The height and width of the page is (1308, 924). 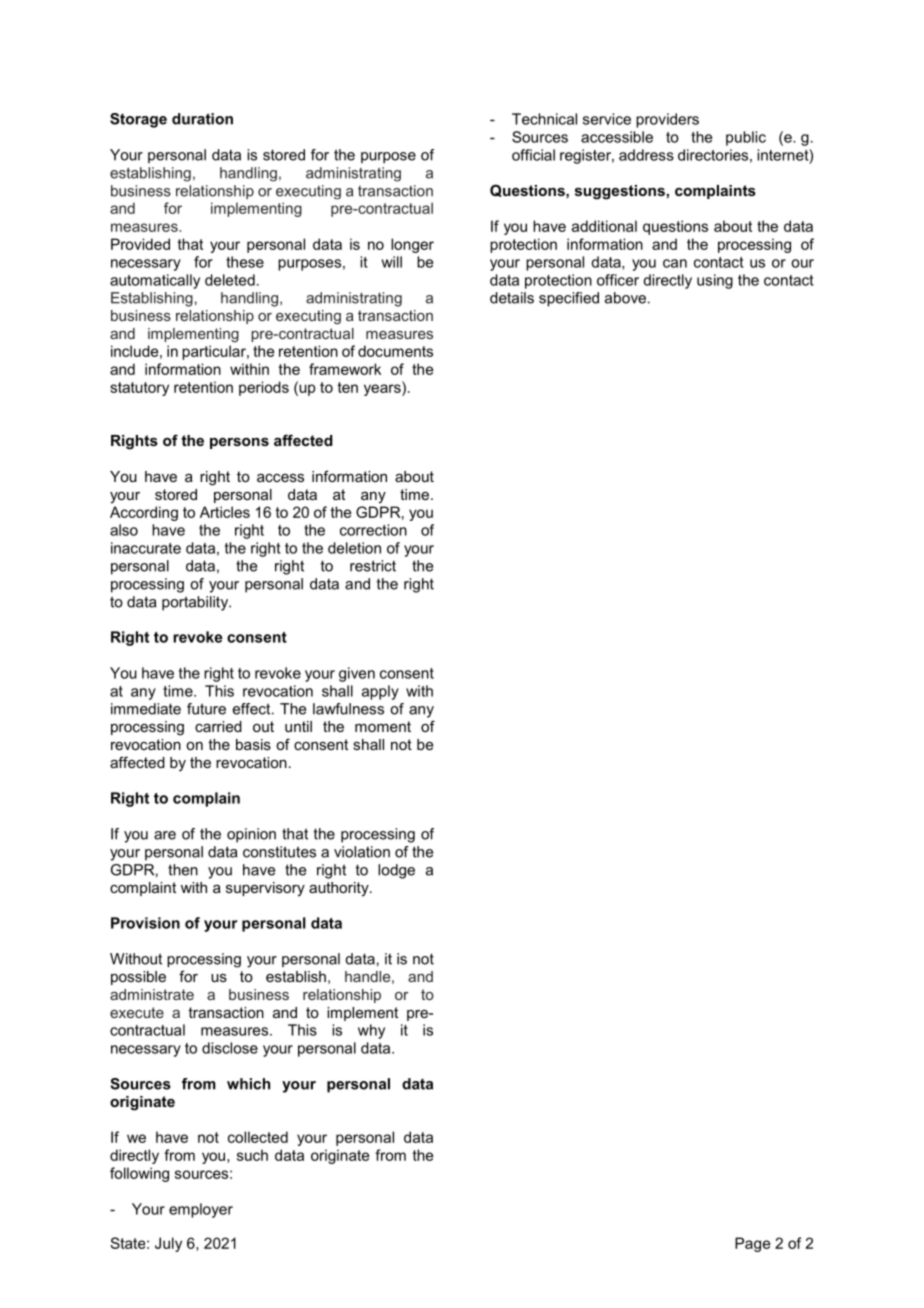 What do you see at coordinates (533, 155) in the page?
I see `official` at bounding box center [533, 155].
